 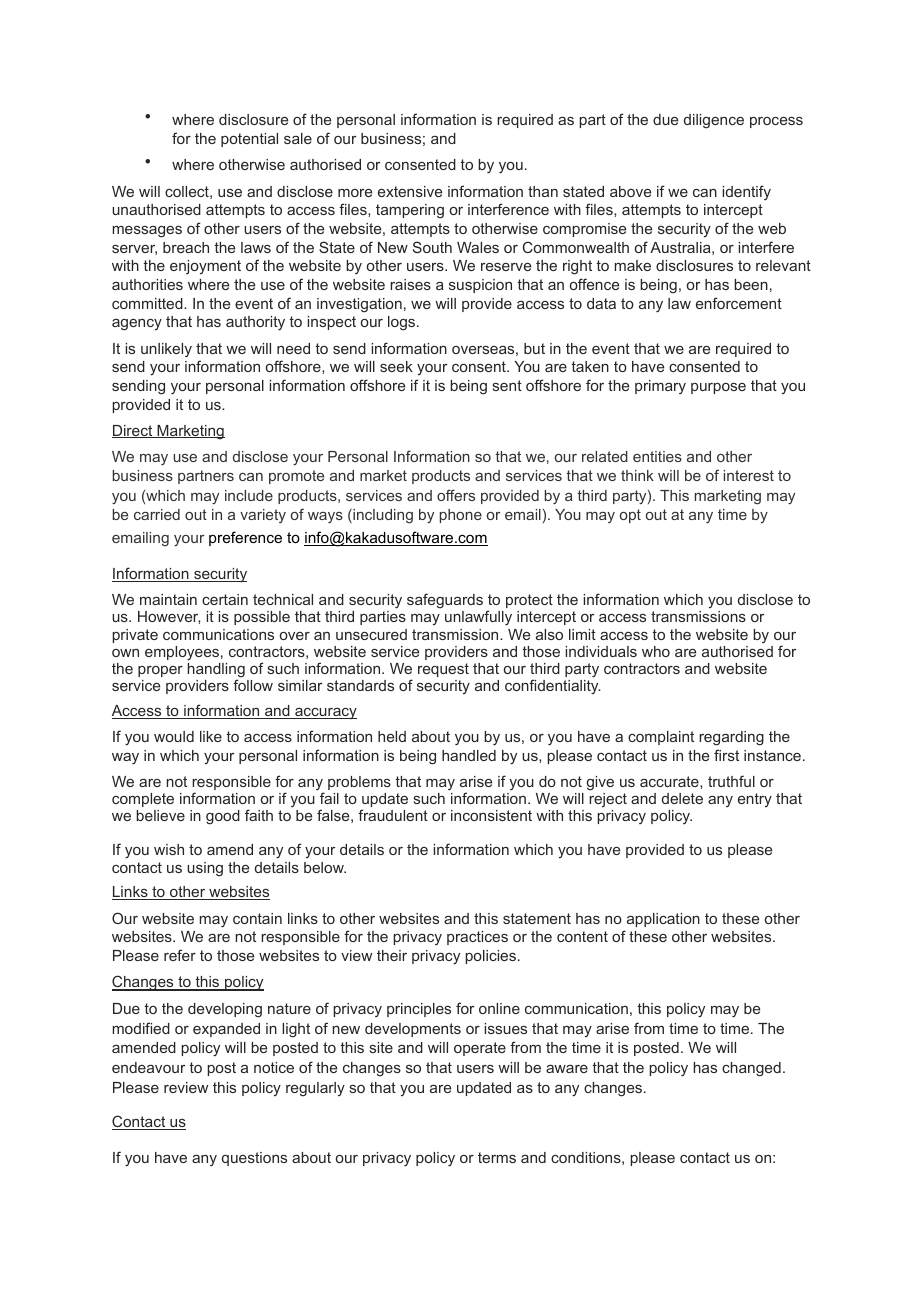 What do you see at coordinates (497, 1157) in the image?
I see `terms` at bounding box center [497, 1157].
